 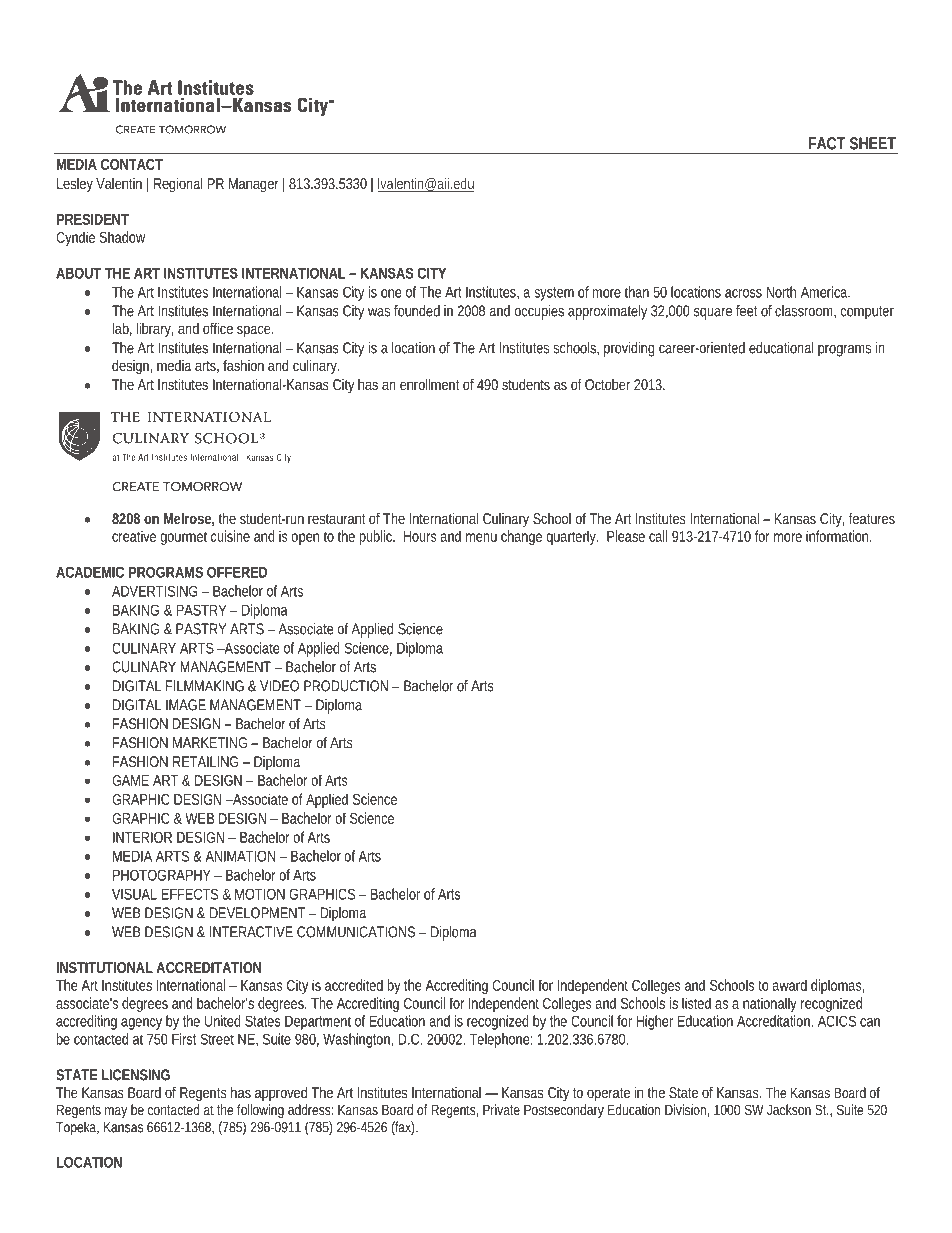 What do you see at coordinates (827, 143) in the screenshot?
I see `FACT` at bounding box center [827, 143].
